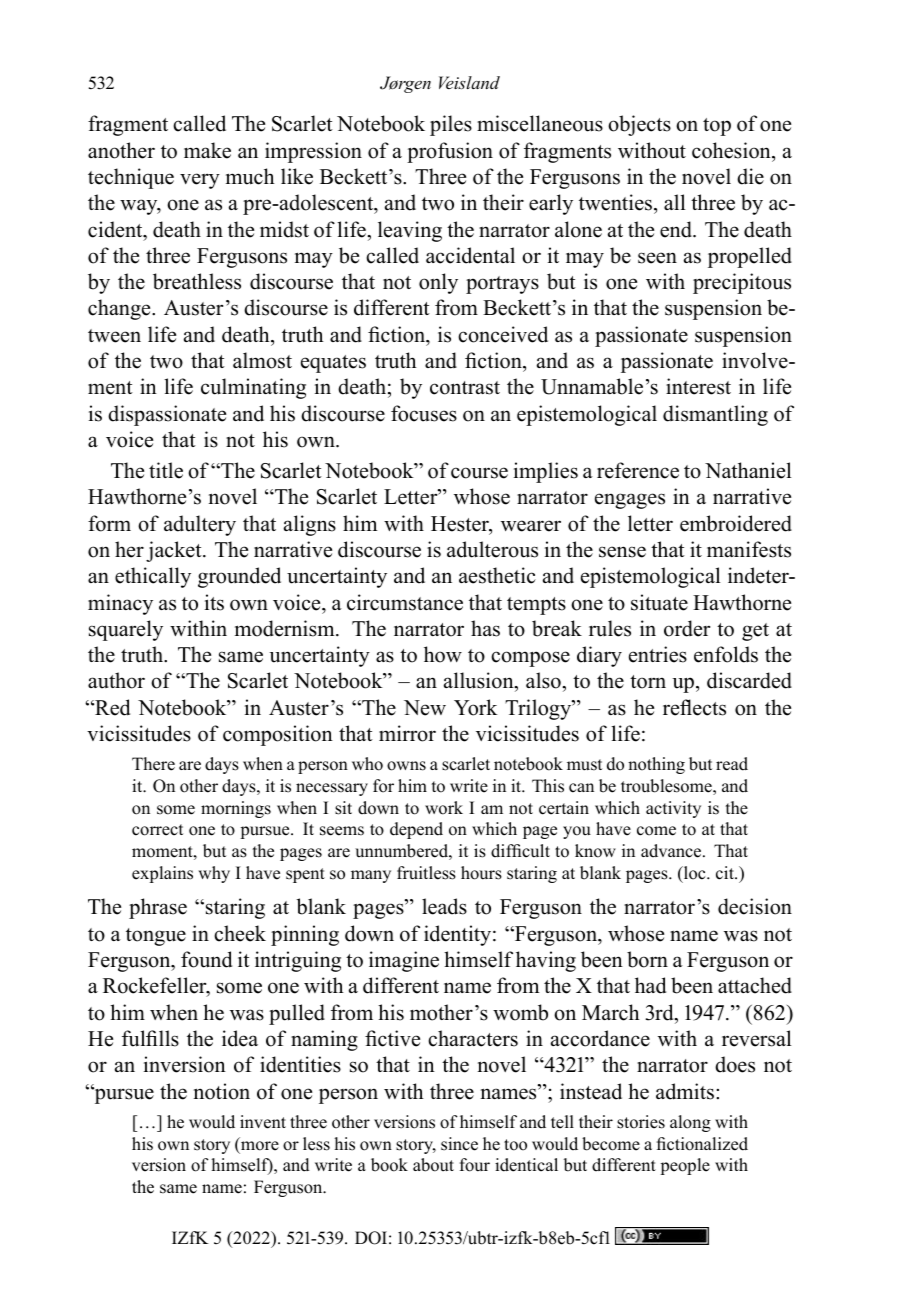  Describe the element at coordinates (126, 630) in the page. I see `squarely` at that location.
